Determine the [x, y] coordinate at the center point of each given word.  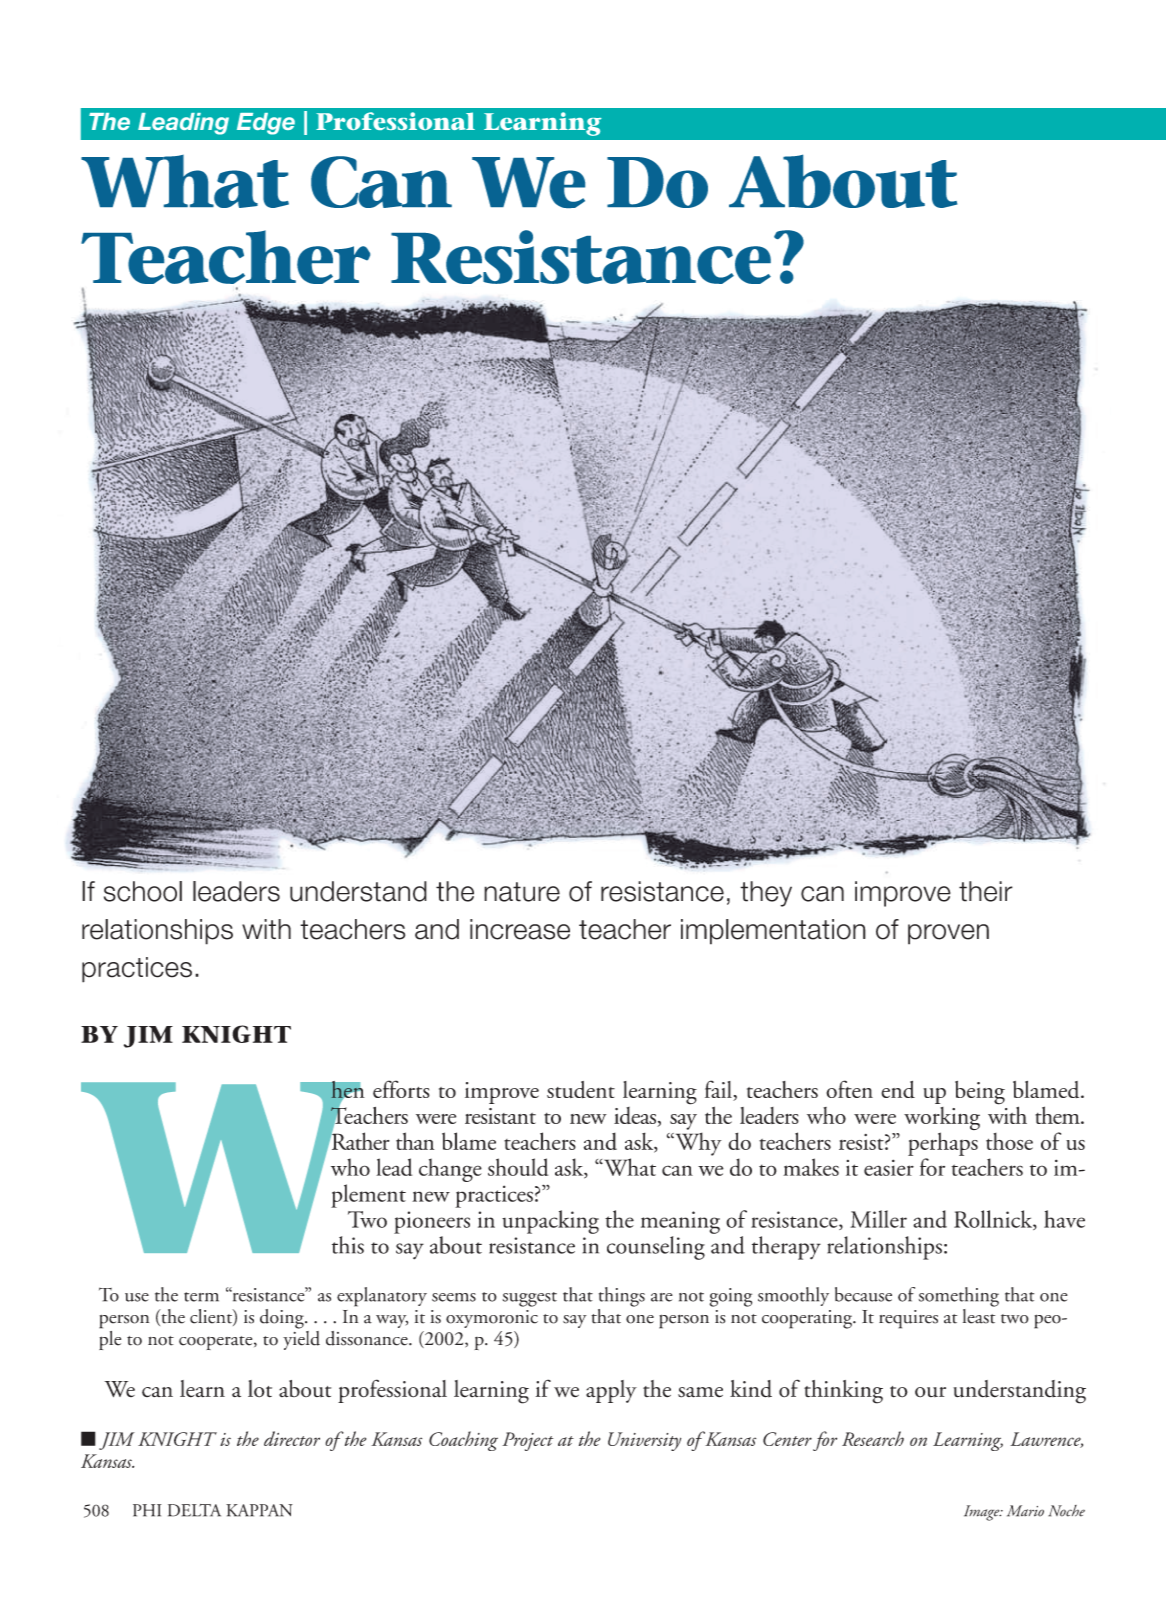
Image [983, 1513]
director [292, 1438]
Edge [266, 124]
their [986, 891]
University [644, 1441]
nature [522, 892]
